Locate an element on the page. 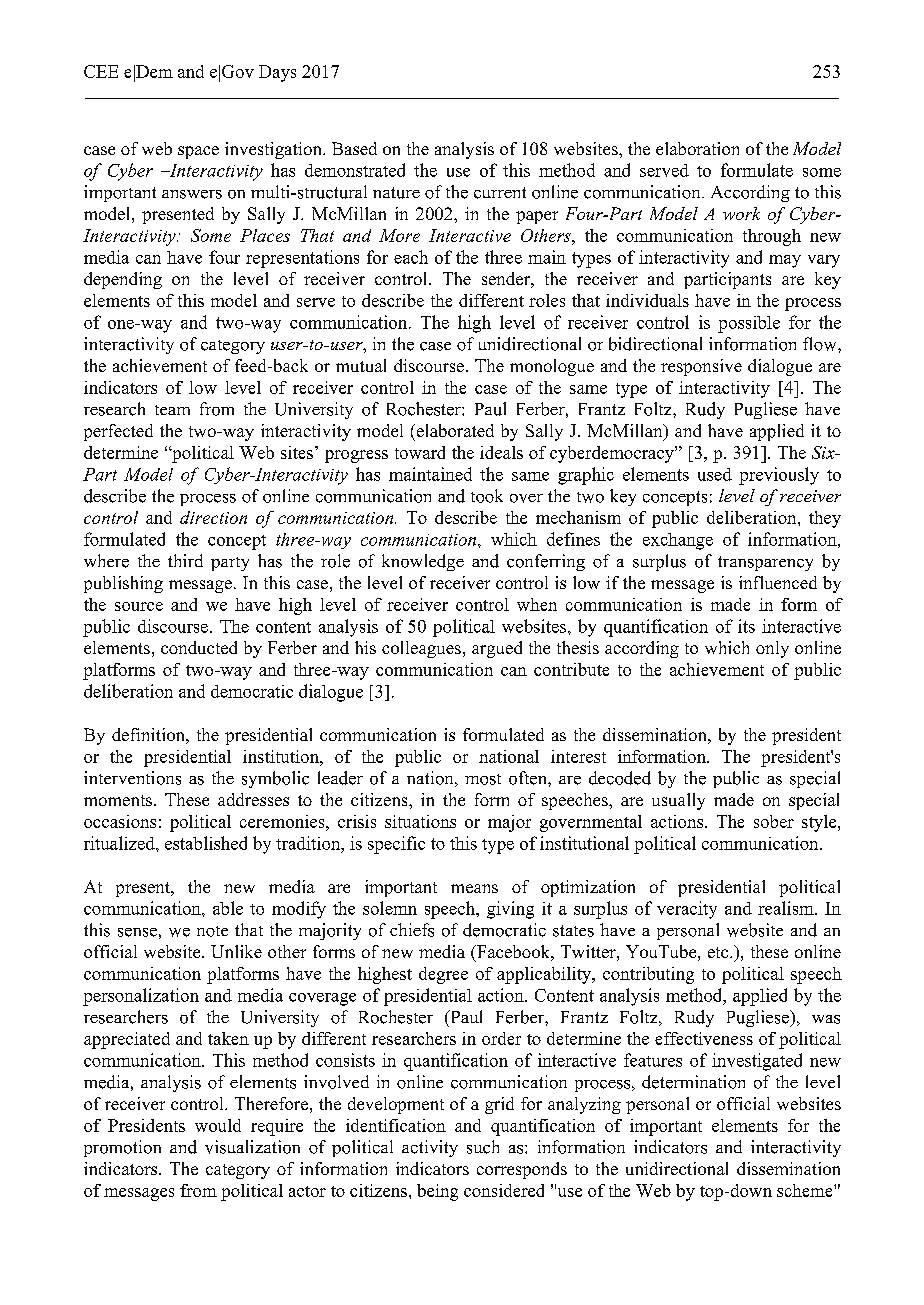  elaborated is located at coordinates (454, 430).
